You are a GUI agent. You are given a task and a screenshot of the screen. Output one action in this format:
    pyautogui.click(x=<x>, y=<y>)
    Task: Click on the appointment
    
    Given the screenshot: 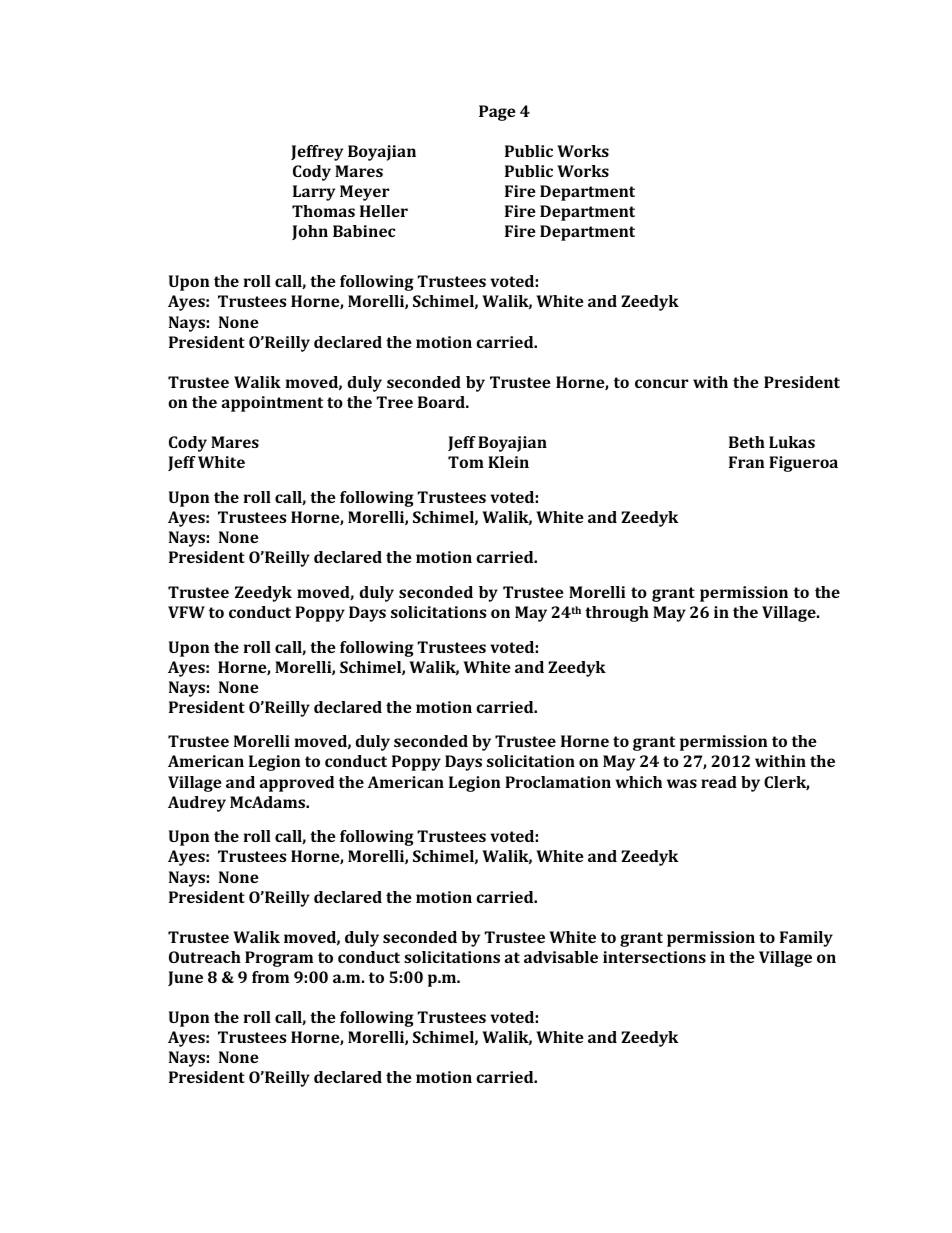 What is the action you would take?
    pyautogui.click(x=272, y=404)
